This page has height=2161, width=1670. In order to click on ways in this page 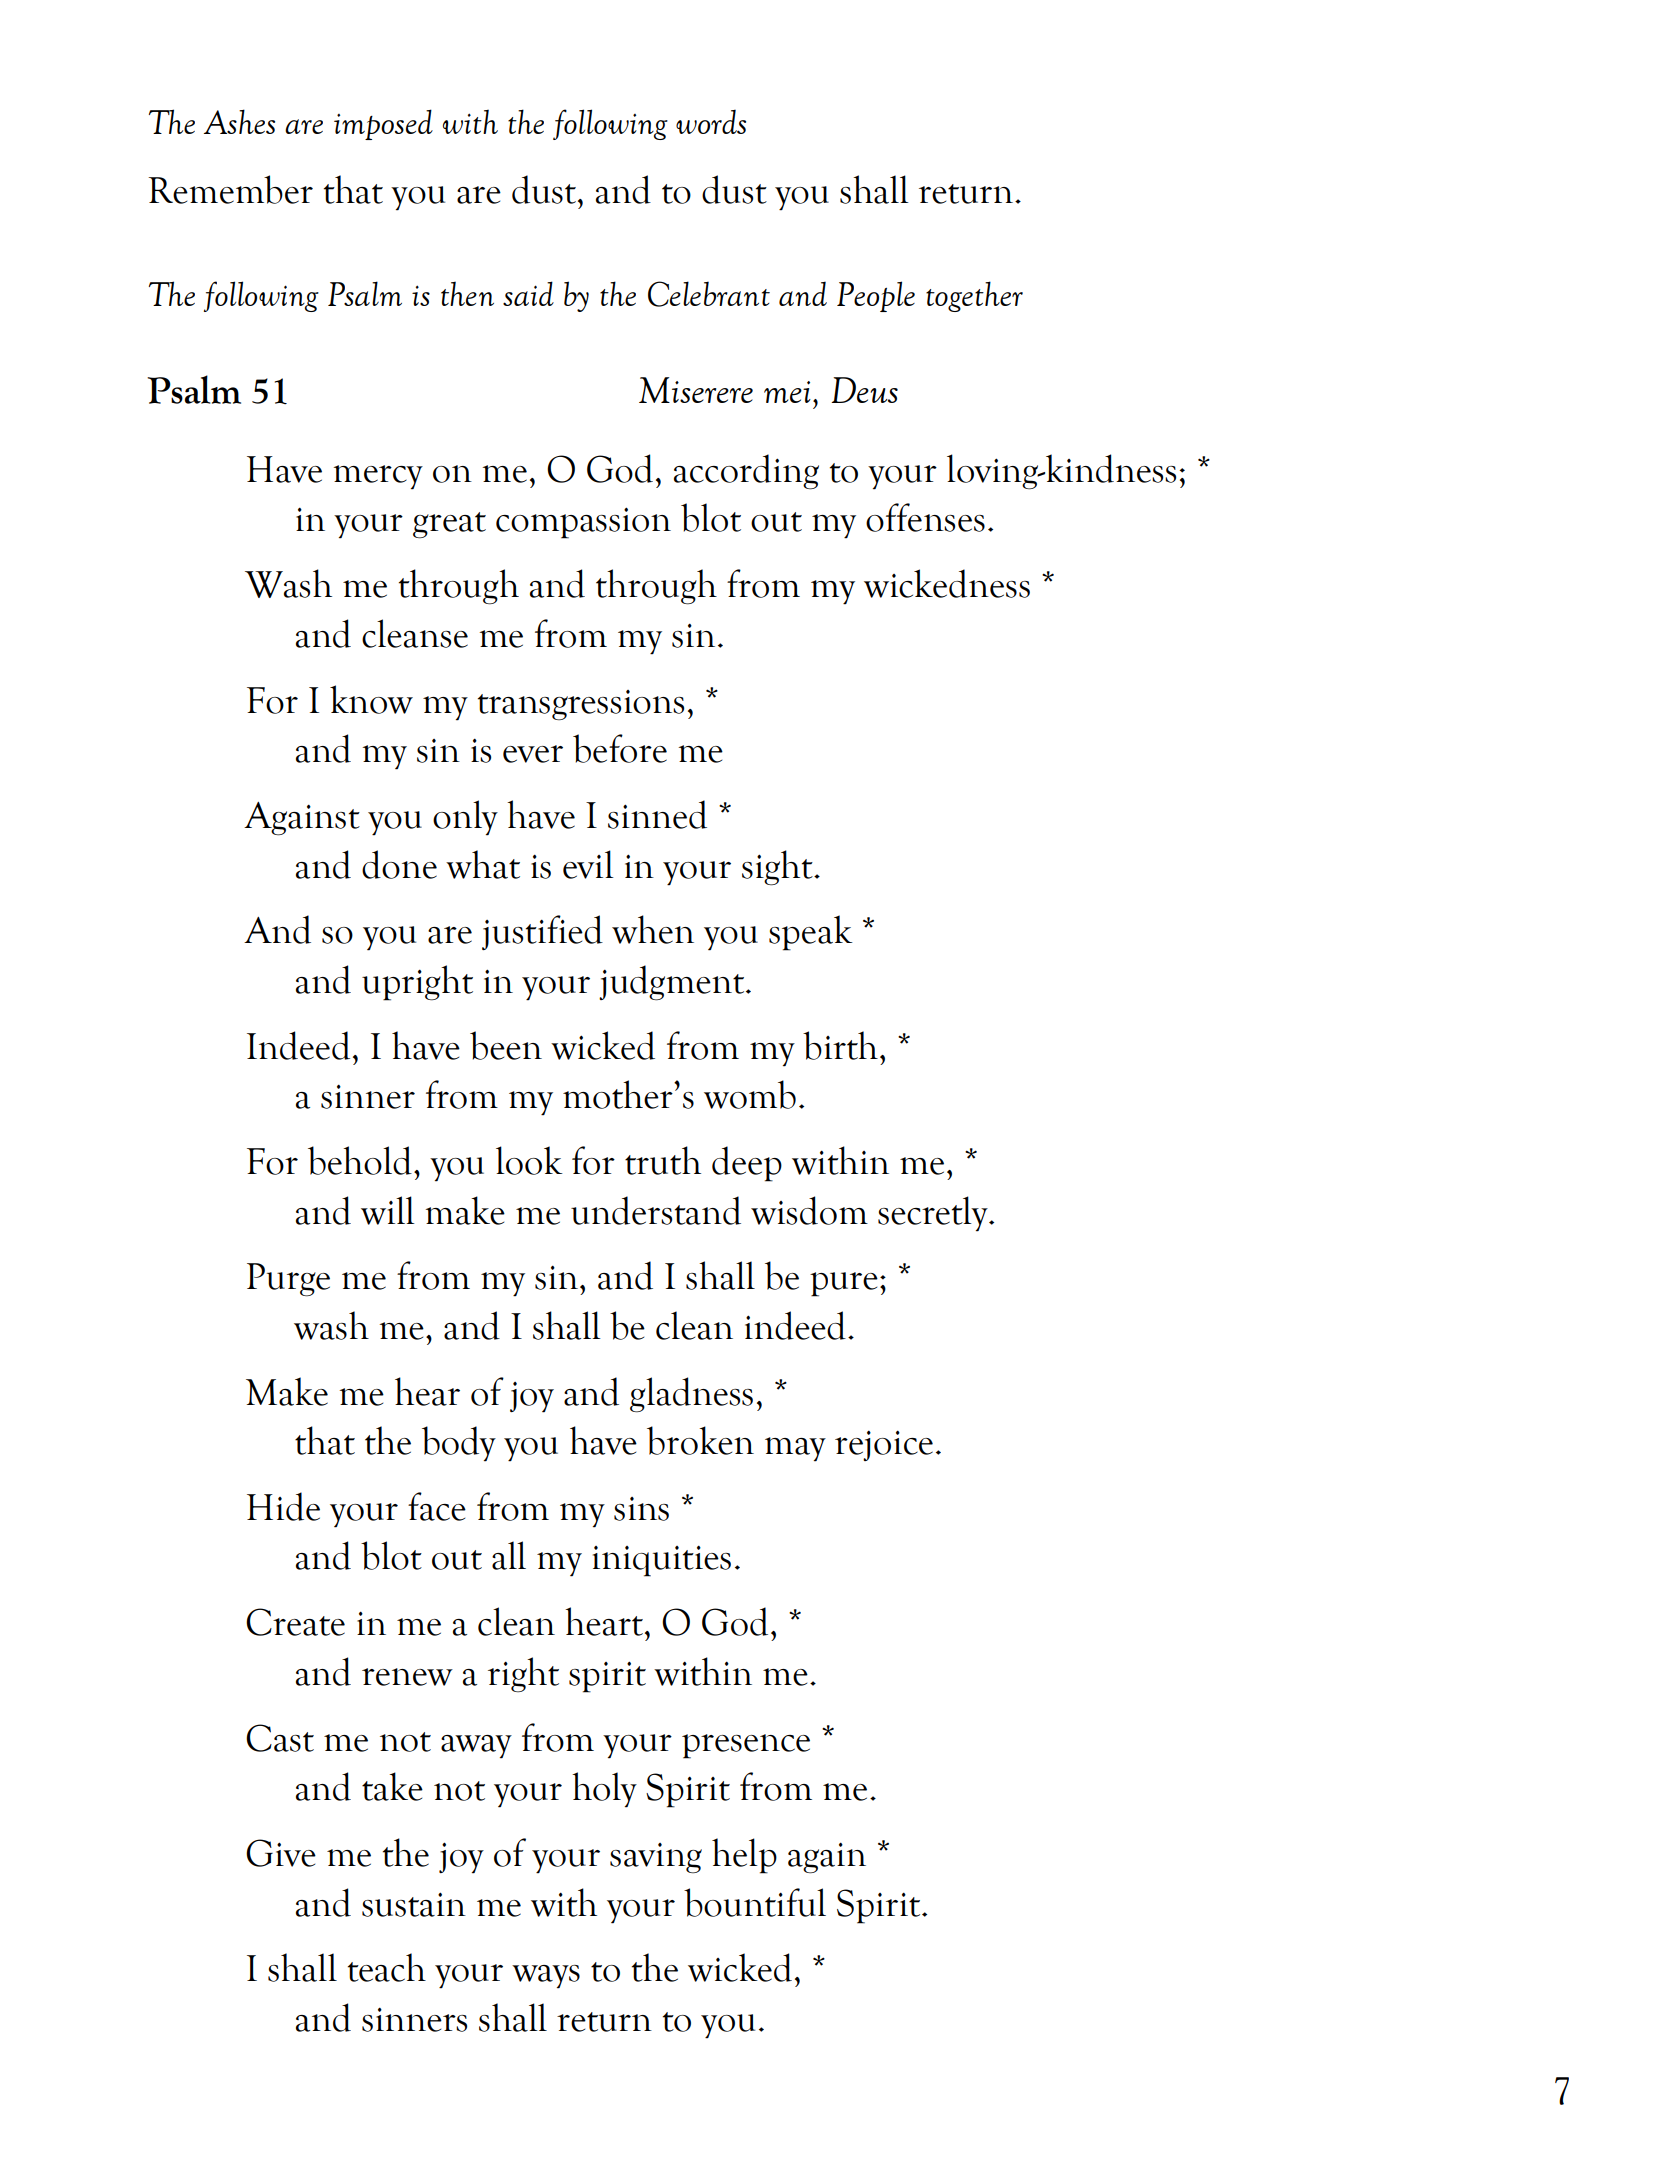, I will do `click(546, 1977)`.
